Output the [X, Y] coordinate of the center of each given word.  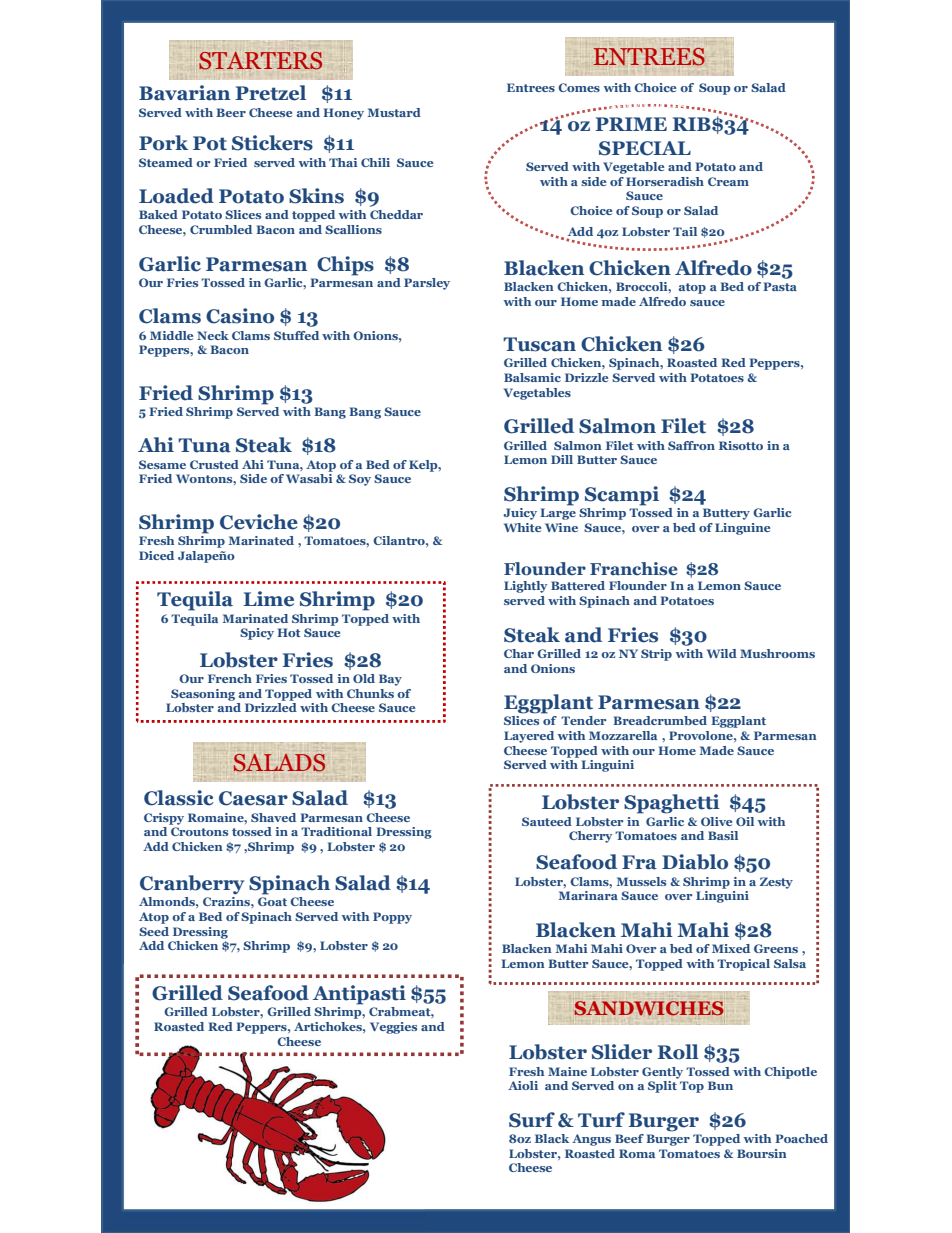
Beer [231, 112]
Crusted [214, 464]
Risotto [741, 445]
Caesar [253, 798]
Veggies [393, 1028]
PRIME [631, 124]
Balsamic [532, 377]
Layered [529, 737]
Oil [745, 821]
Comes [579, 87]
